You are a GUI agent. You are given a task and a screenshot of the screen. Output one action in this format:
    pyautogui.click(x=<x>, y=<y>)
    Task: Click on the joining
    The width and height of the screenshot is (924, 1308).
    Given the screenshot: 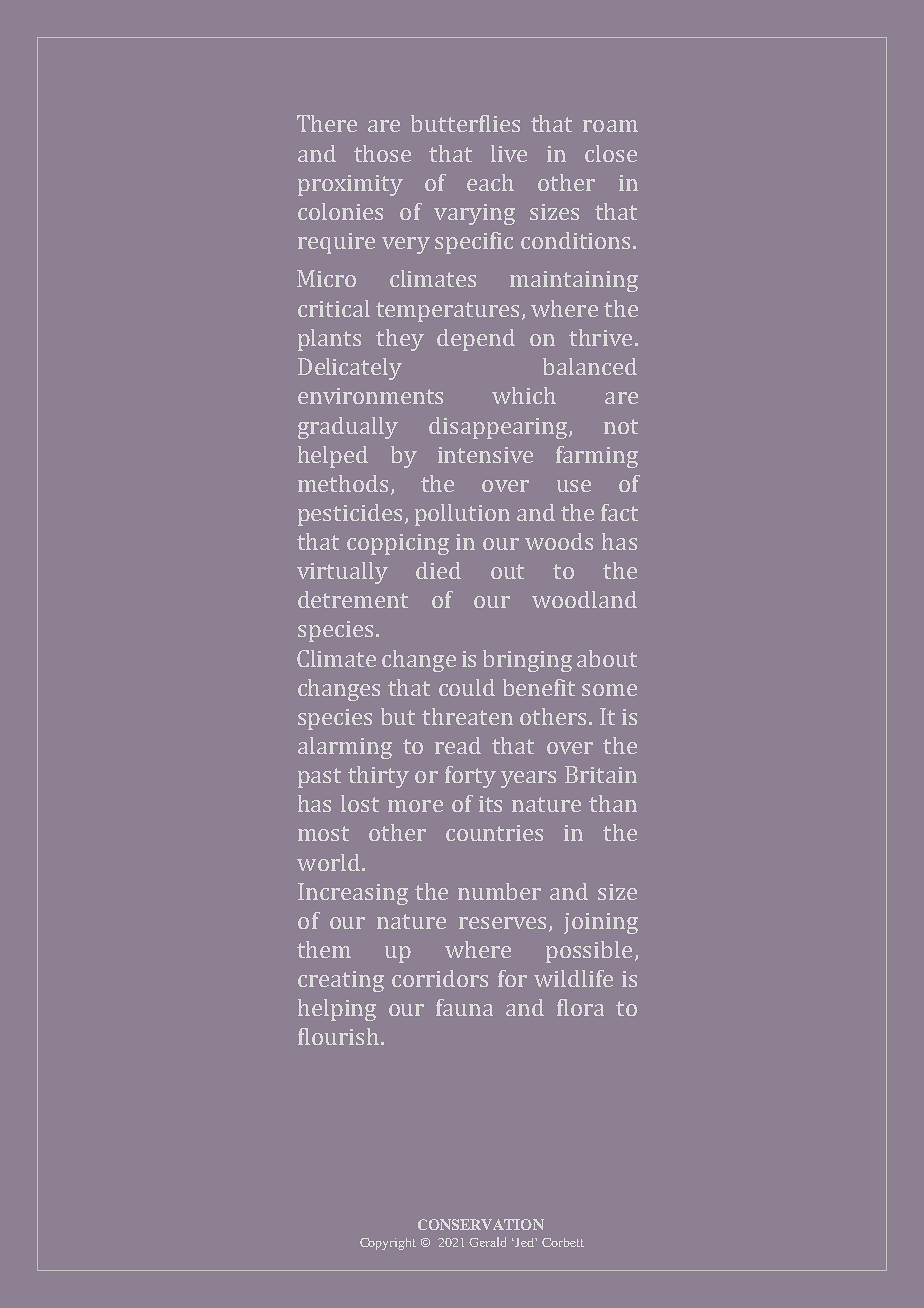 What is the action you would take?
    pyautogui.click(x=601, y=923)
